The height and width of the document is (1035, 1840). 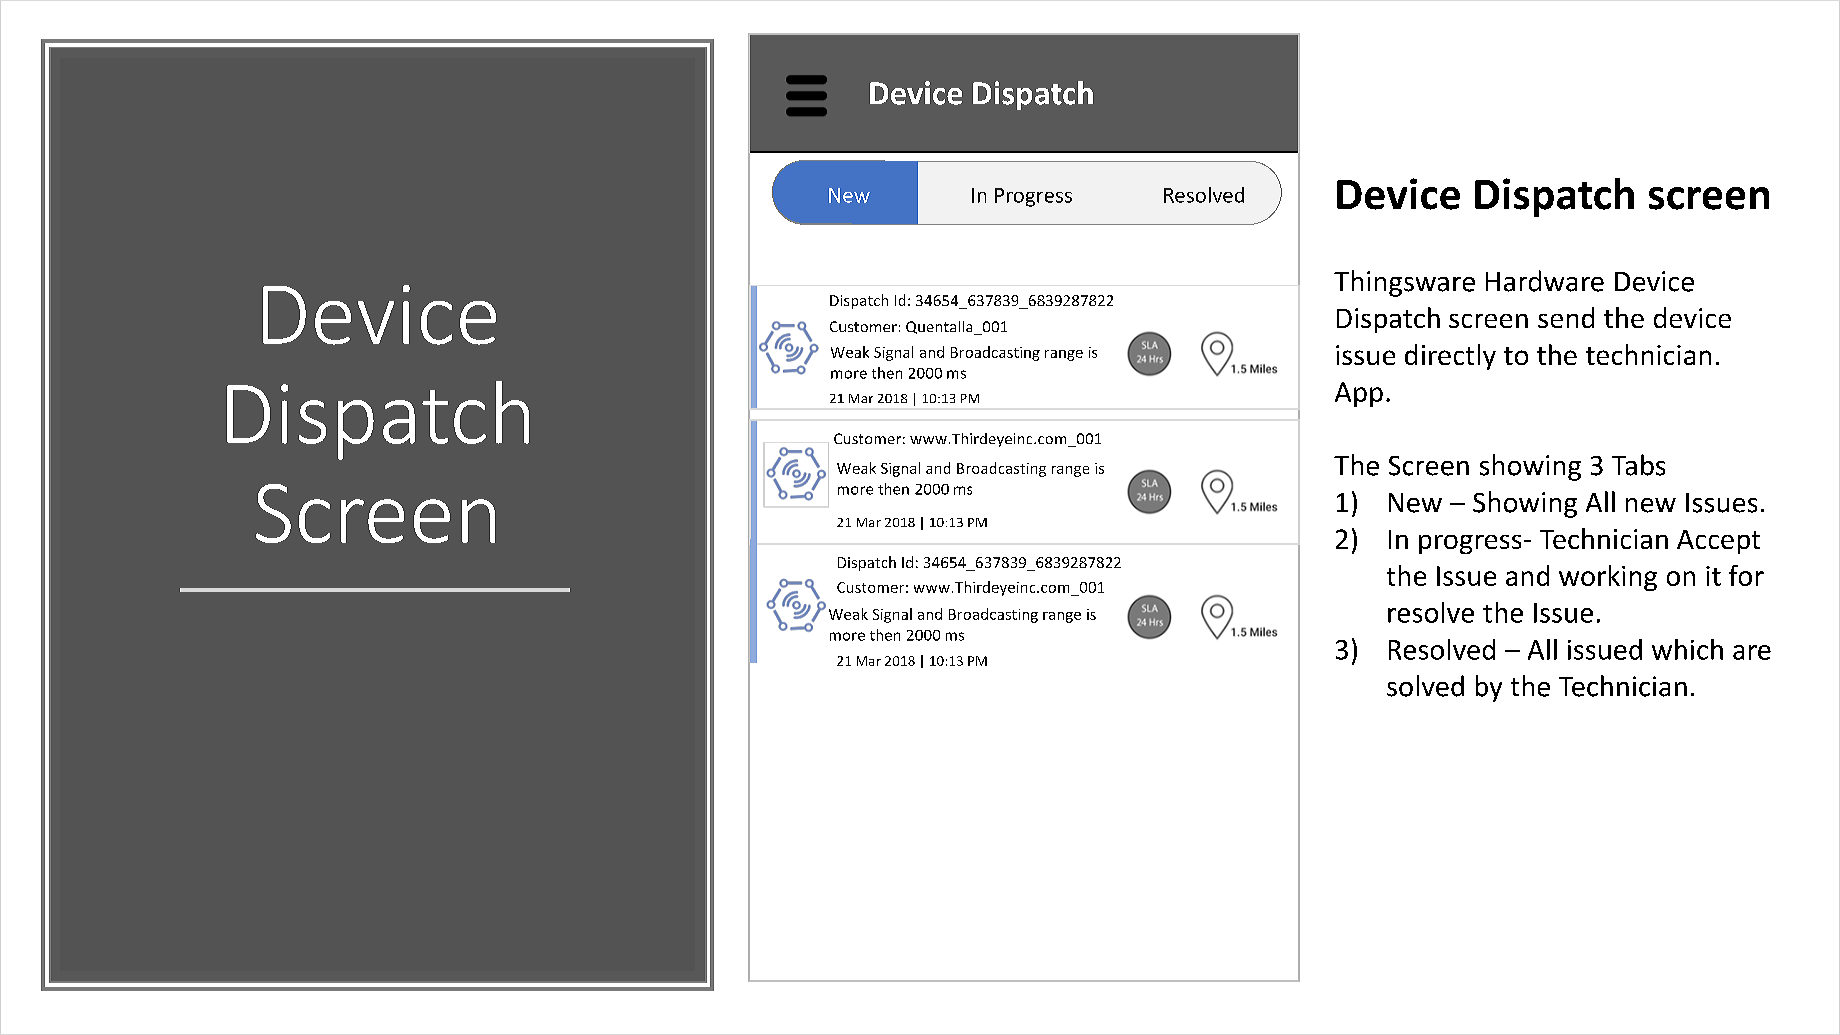 What do you see at coordinates (1718, 542) in the document?
I see `Accept` at bounding box center [1718, 542].
